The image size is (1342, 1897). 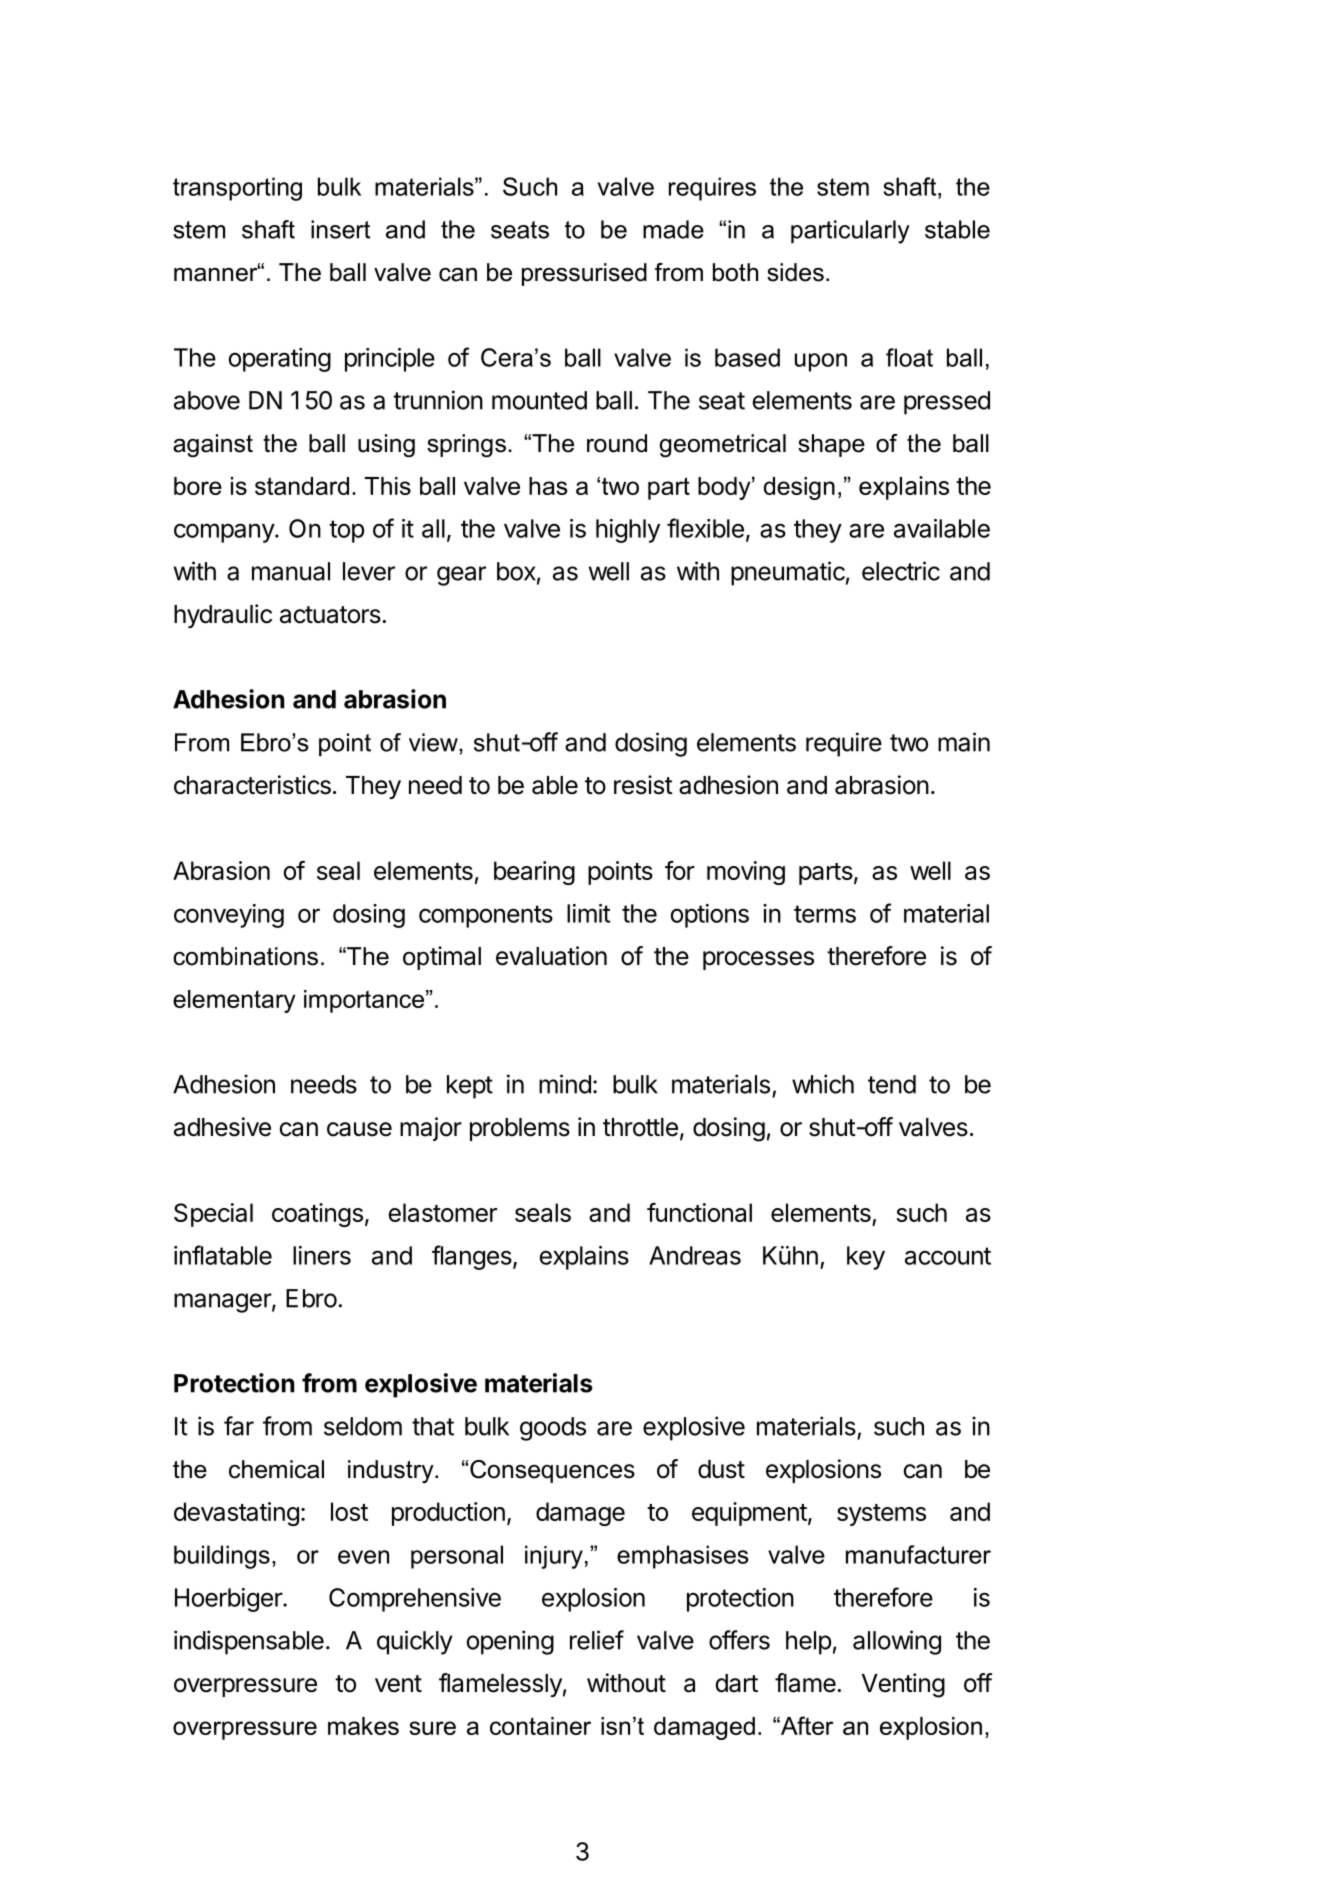 I want to click on terms, so click(x=825, y=914).
